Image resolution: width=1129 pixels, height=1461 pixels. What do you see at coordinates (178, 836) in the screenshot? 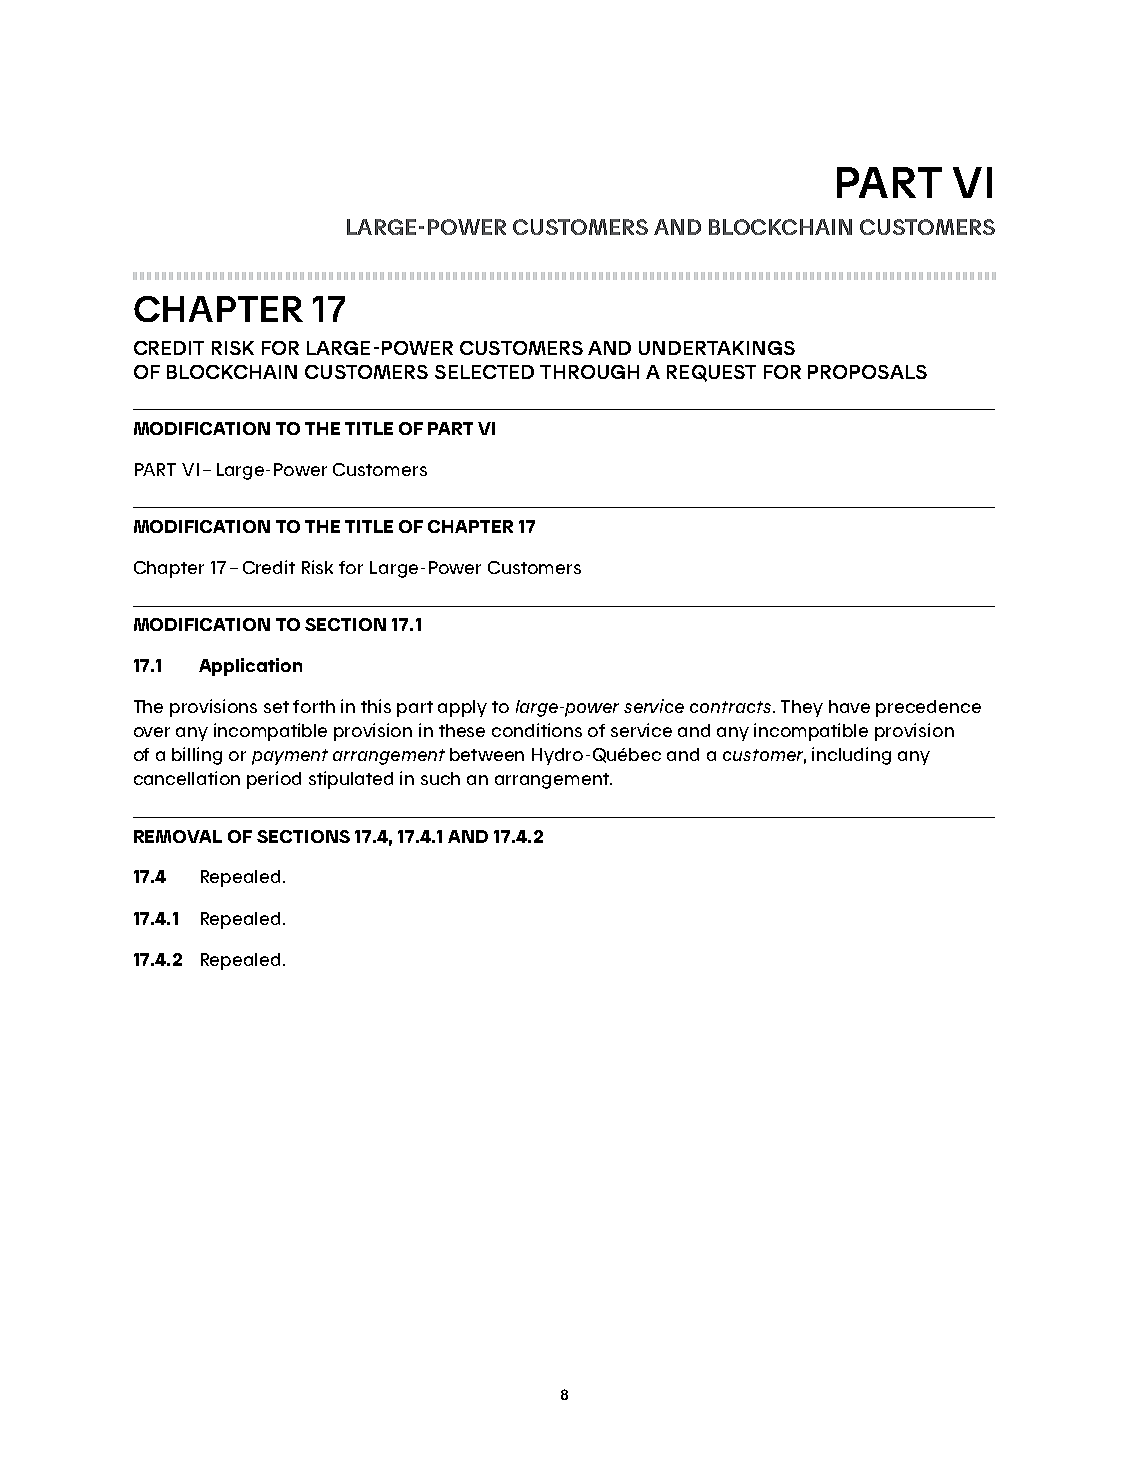
I see `REMOVAL` at bounding box center [178, 836].
